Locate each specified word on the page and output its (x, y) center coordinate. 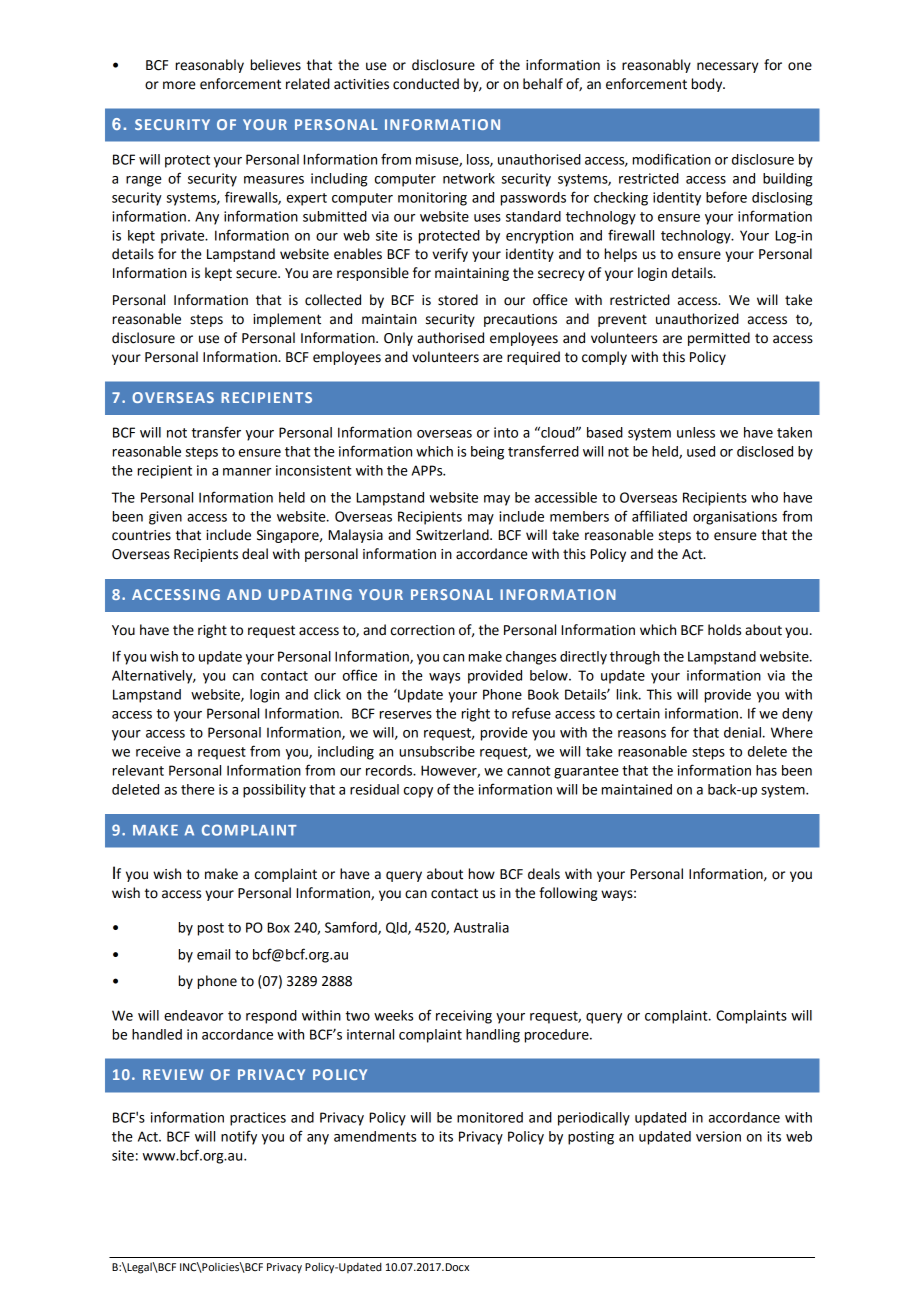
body (708, 85)
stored (458, 300)
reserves (406, 715)
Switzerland (453, 535)
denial (742, 732)
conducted (426, 84)
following (568, 894)
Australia (481, 927)
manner (247, 472)
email (213, 954)
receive (158, 751)
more (179, 85)
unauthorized (697, 319)
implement (287, 320)
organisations (735, 518)
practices (258, 1119)
